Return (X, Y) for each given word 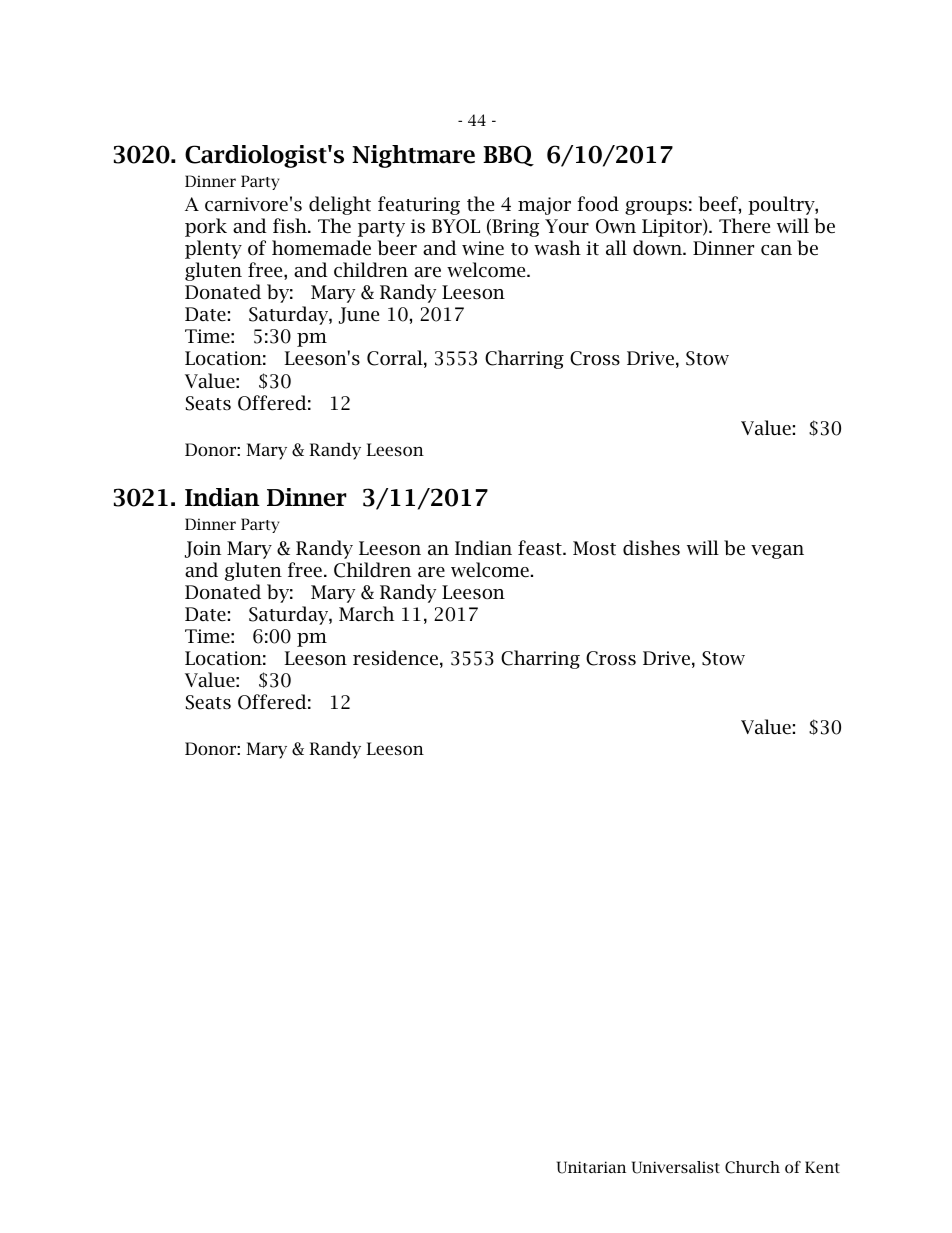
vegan (777, 552)
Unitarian (591, 1167)
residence (395, 658)
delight (340, 205)
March (366, 614)
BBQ (508, 156)
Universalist (676, 1167)
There (744, 226)
